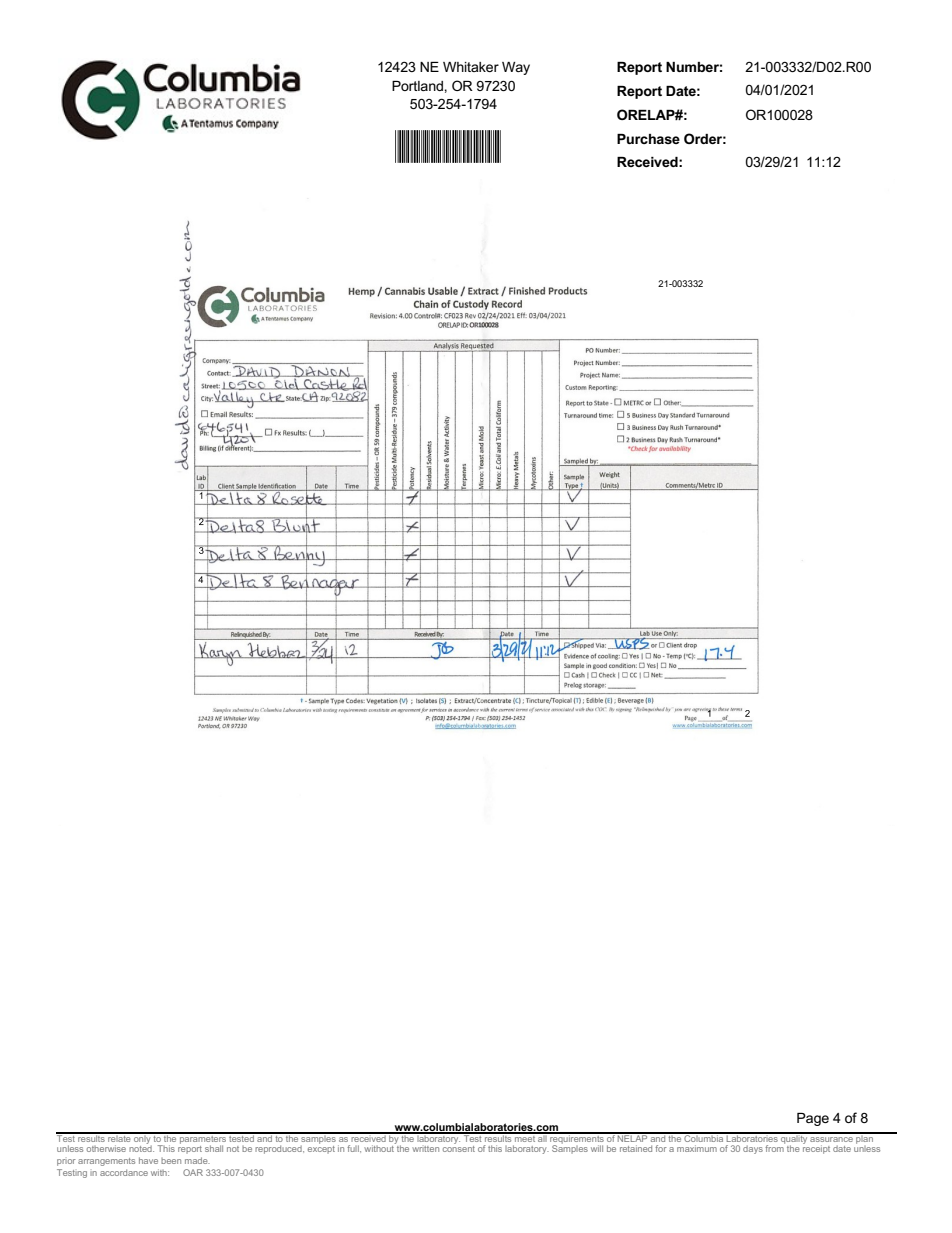 This screenshot has height=1233, width=952. Describe the element at coordinates (697, 1148) in the screenshot. I see `maximum` at that location.
